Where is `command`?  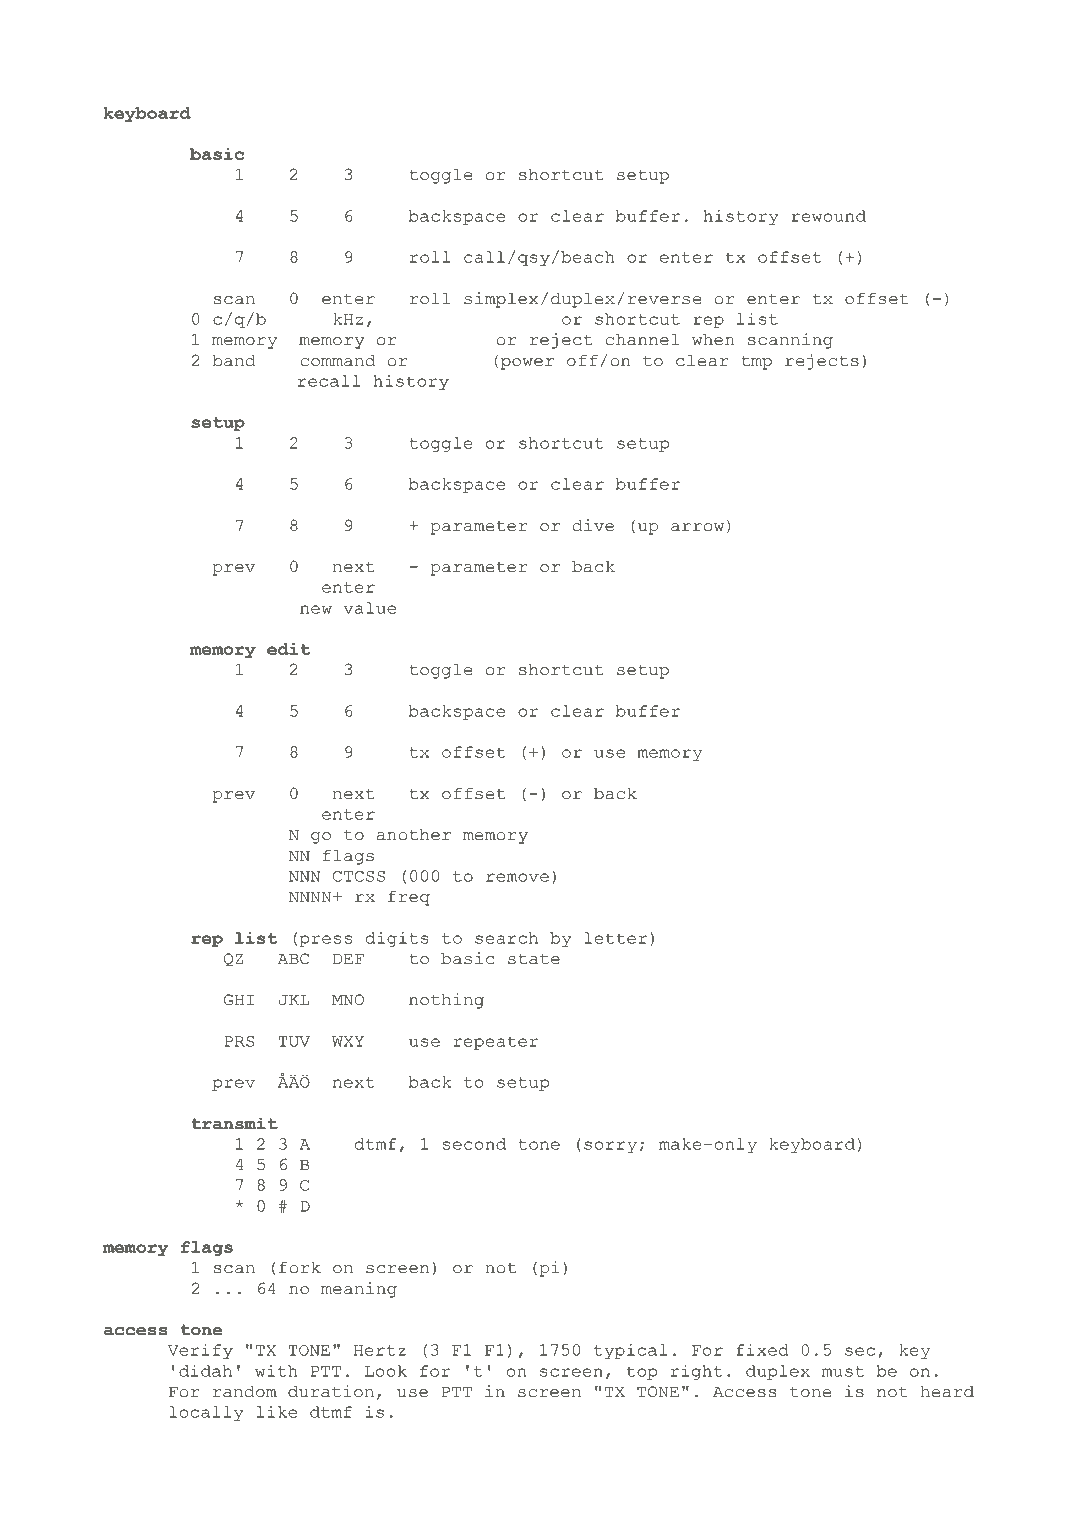 command is located at coordinates (338, 361).
